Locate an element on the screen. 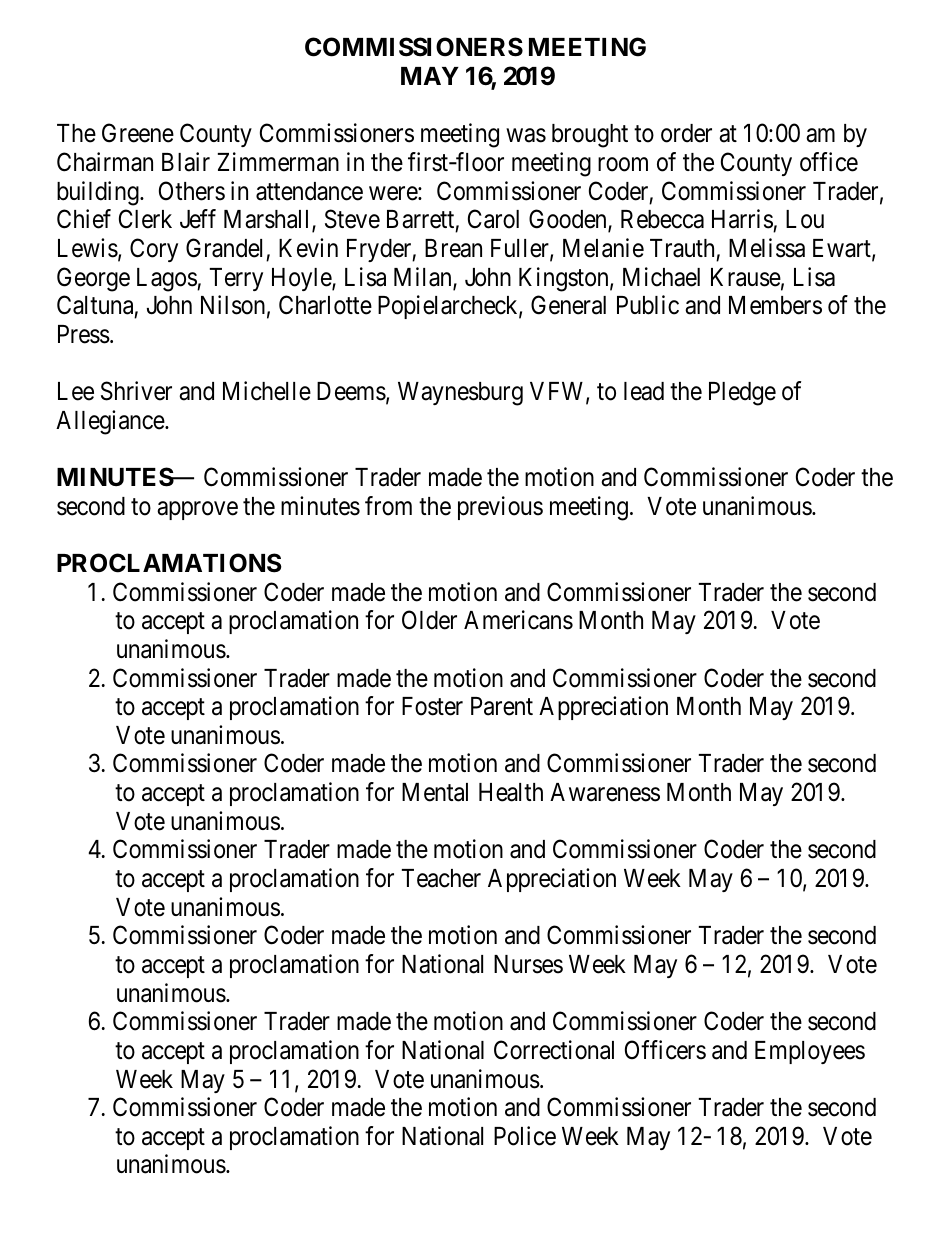 The width and height of the screenshot is (952, 1233). Blair is located at coordinates (186, 162).
